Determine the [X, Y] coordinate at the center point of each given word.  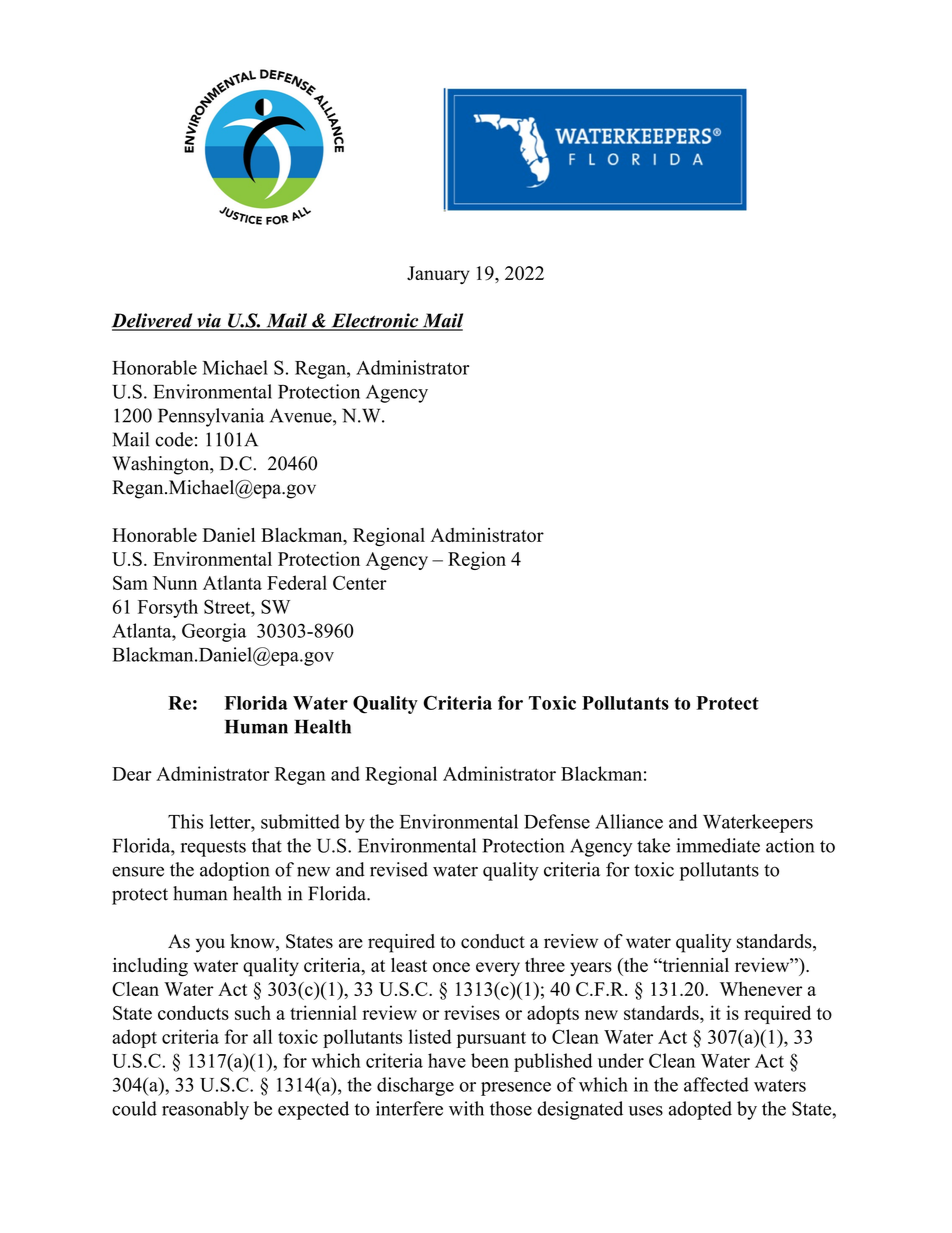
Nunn [174, 583]
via [209, 321]
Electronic [375, 321]
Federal [297, 582]
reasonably [205, 1110]
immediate [718, 845]
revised [399, 869]
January [438, 275]
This [185, 821]
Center [360, 583]
